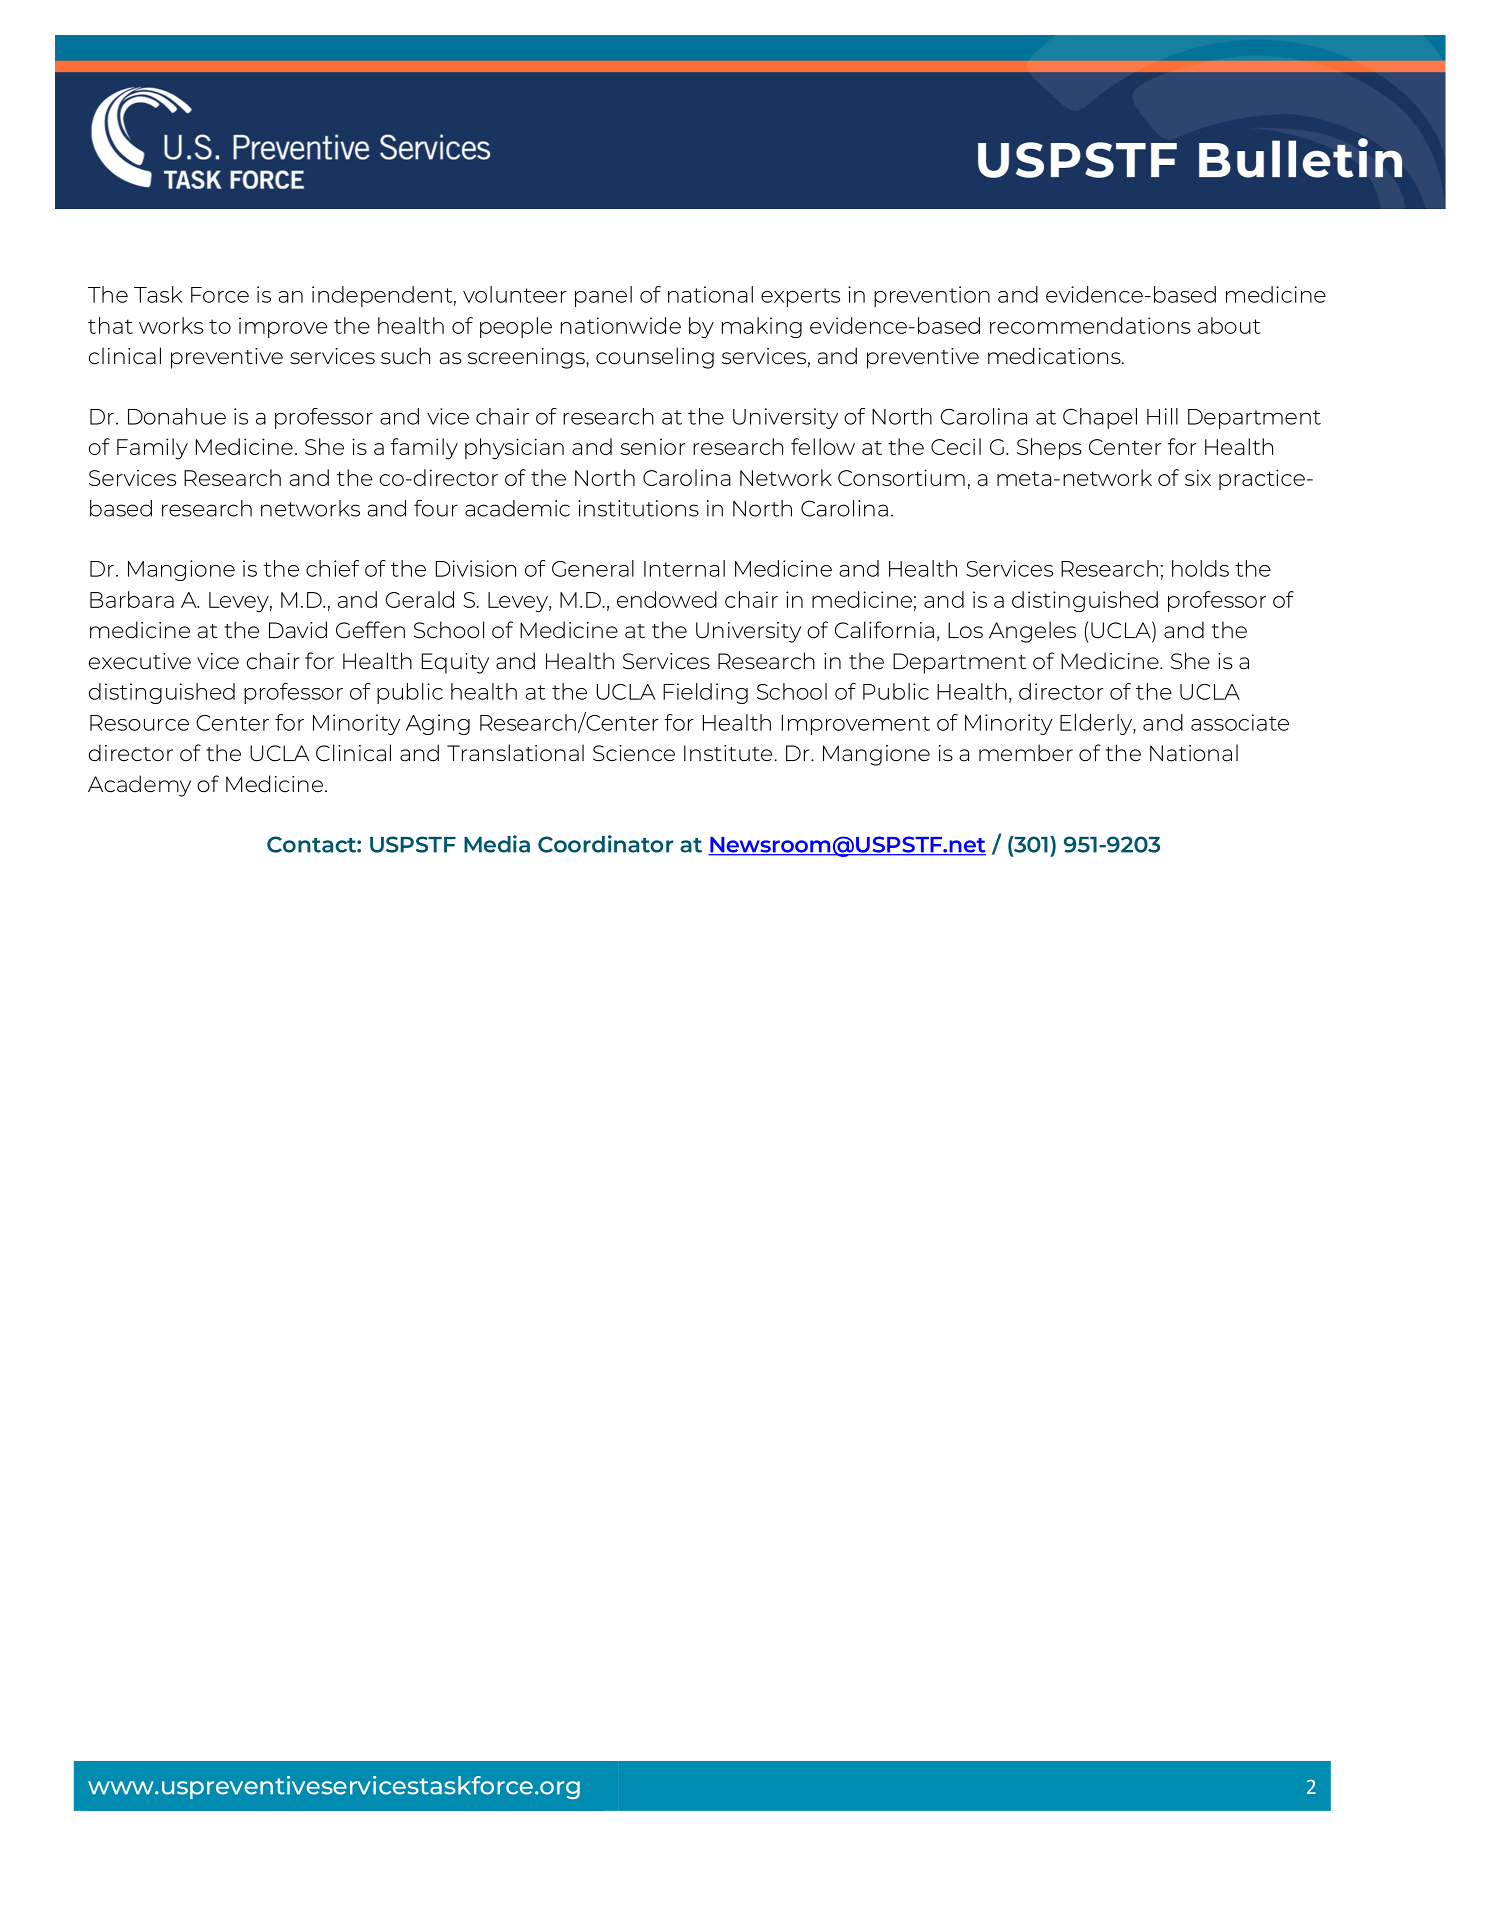 The height and width of the image is (1932, 1493). Describe the element at coordinates (621, 325) in the image. I see `nationwide` at that location.
